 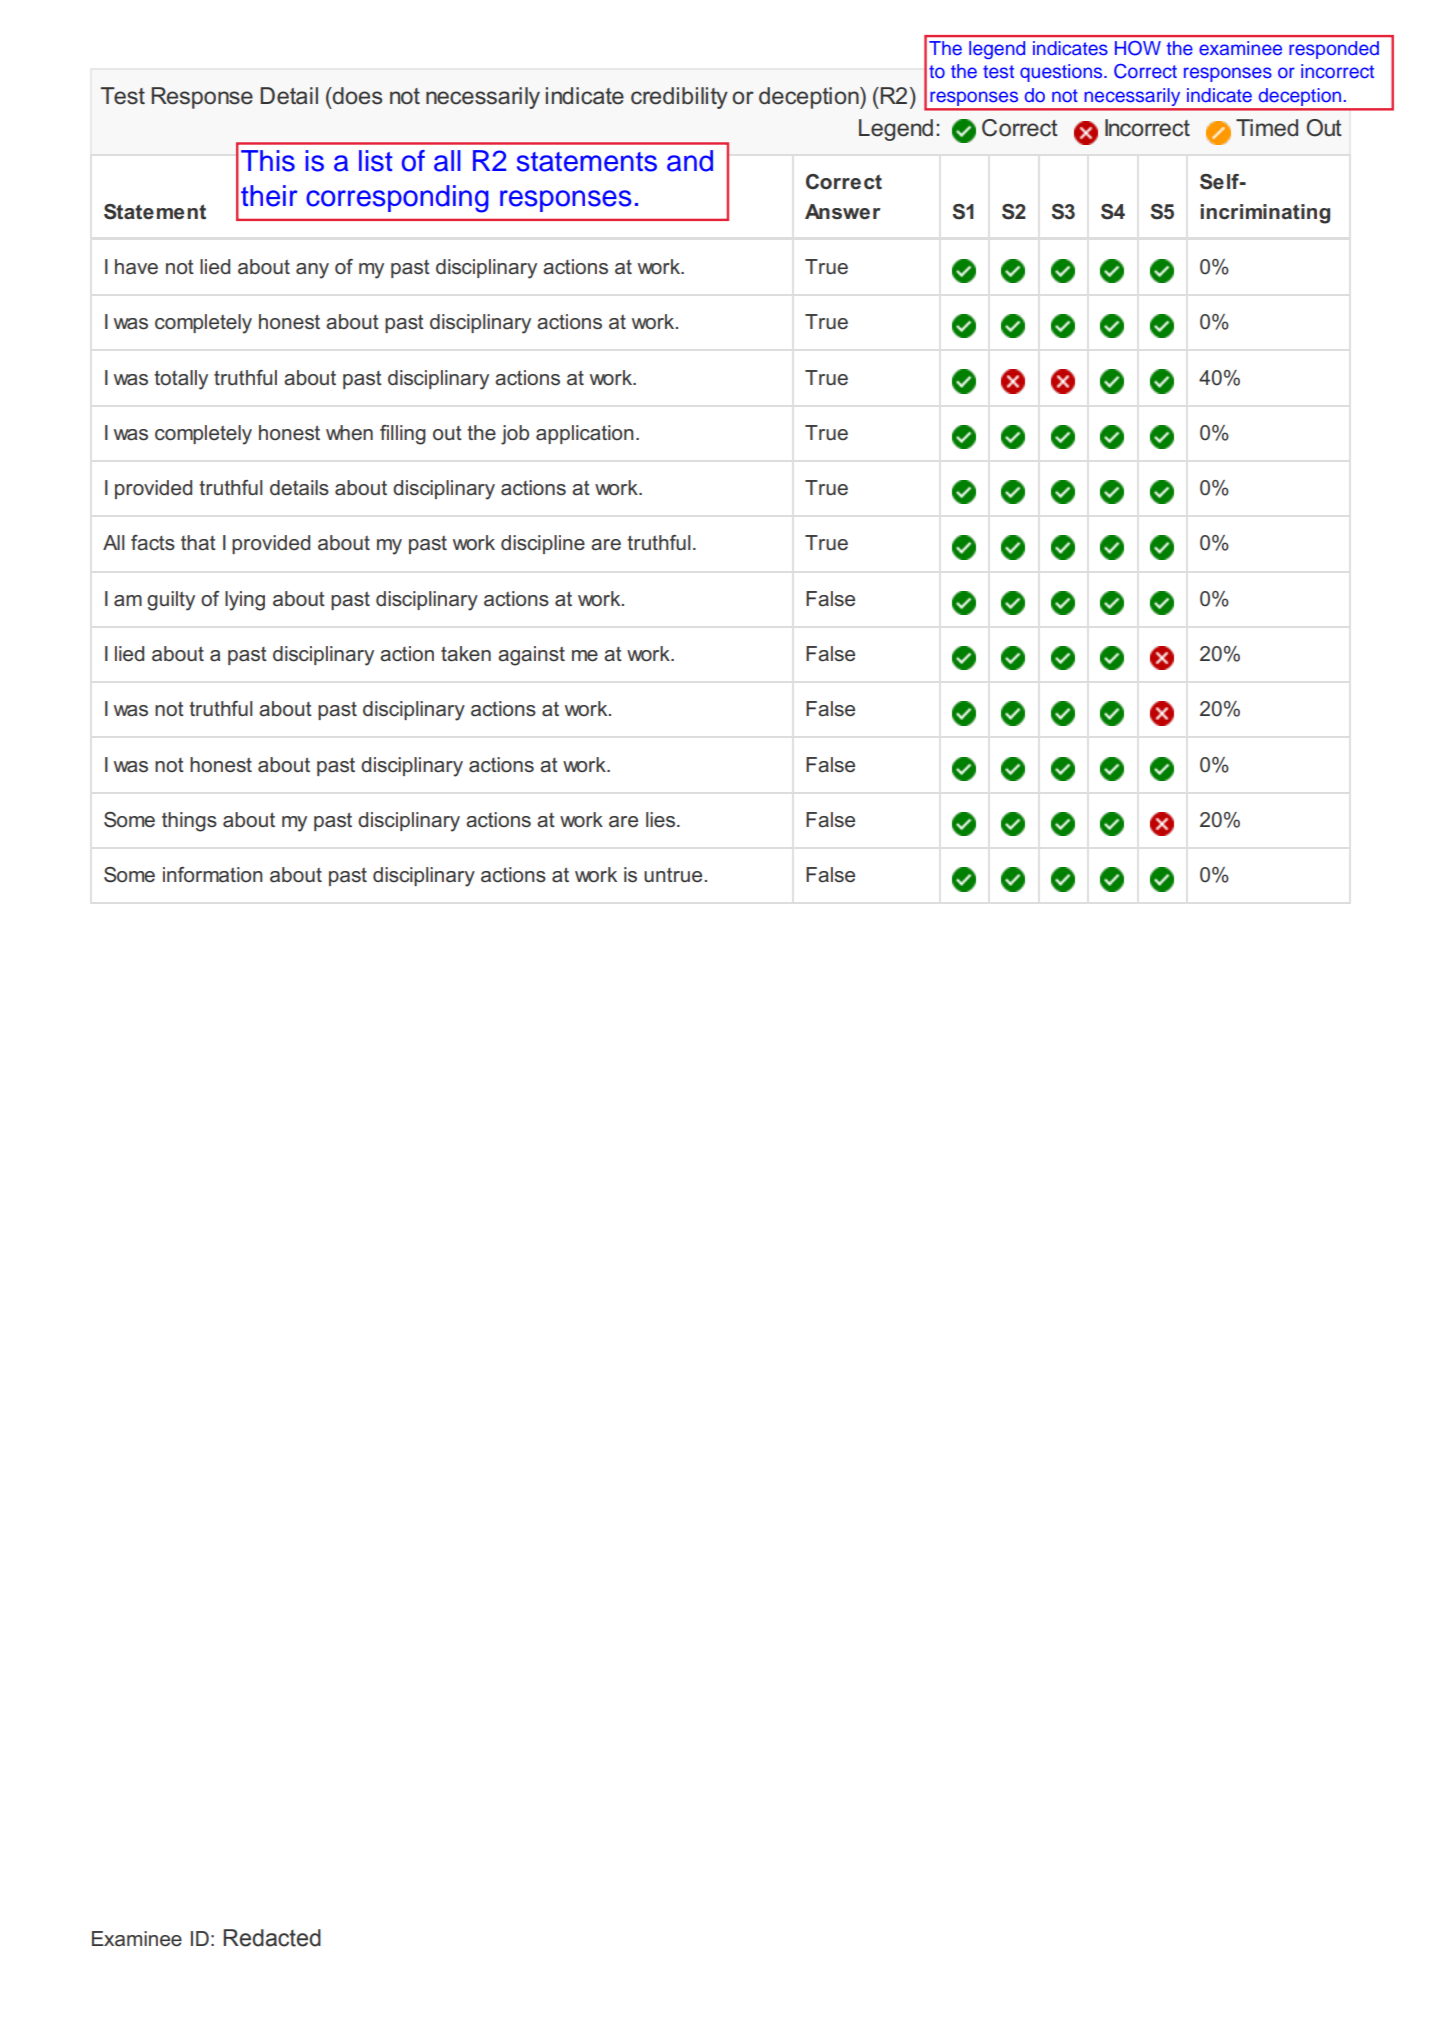 What do you see at coordinates (171, 601) in the screenshot?
I see `guilty` at bounding box center [171, 601].
